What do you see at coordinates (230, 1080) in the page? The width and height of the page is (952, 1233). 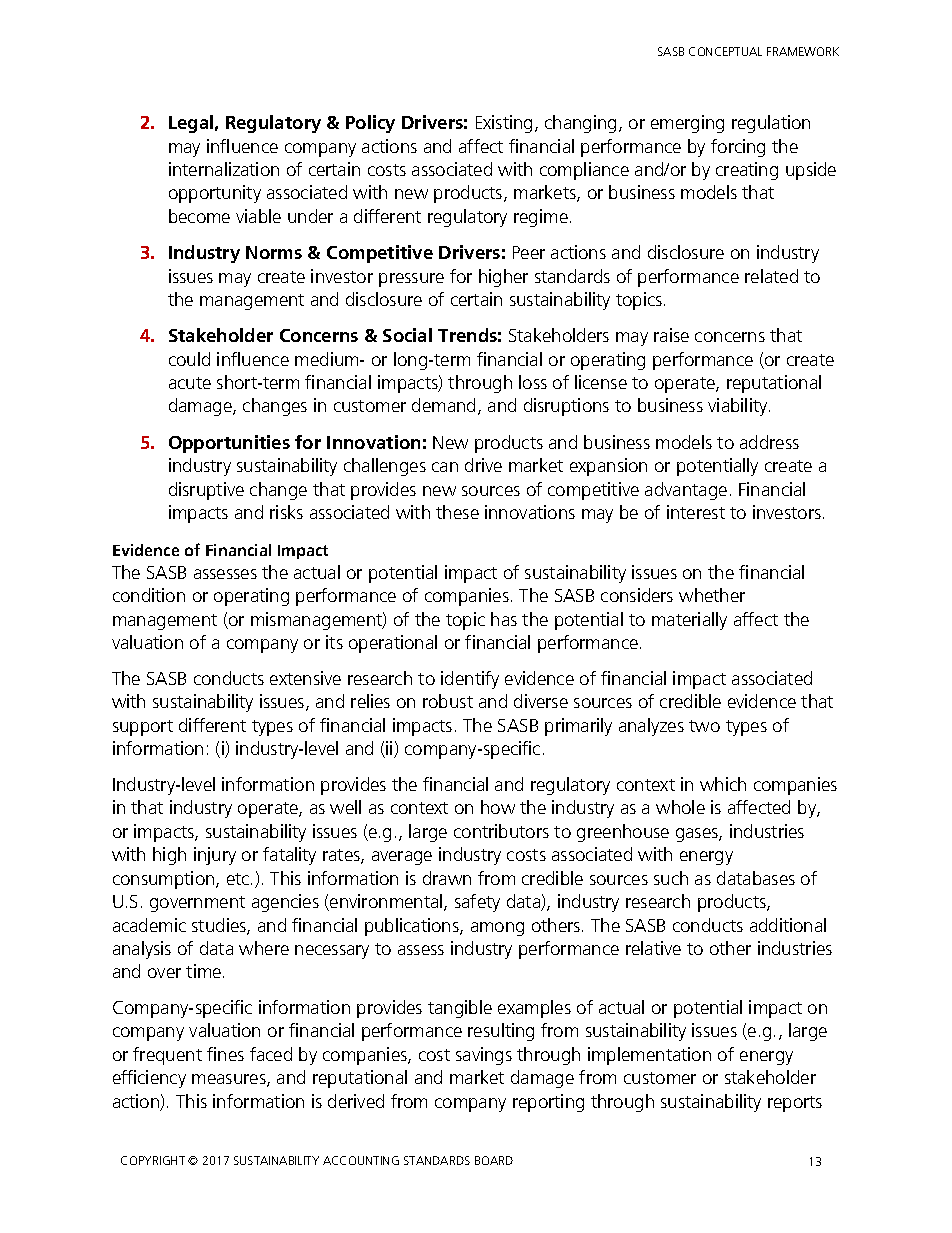 I see `measures` at bounding box center [230, 1080].
